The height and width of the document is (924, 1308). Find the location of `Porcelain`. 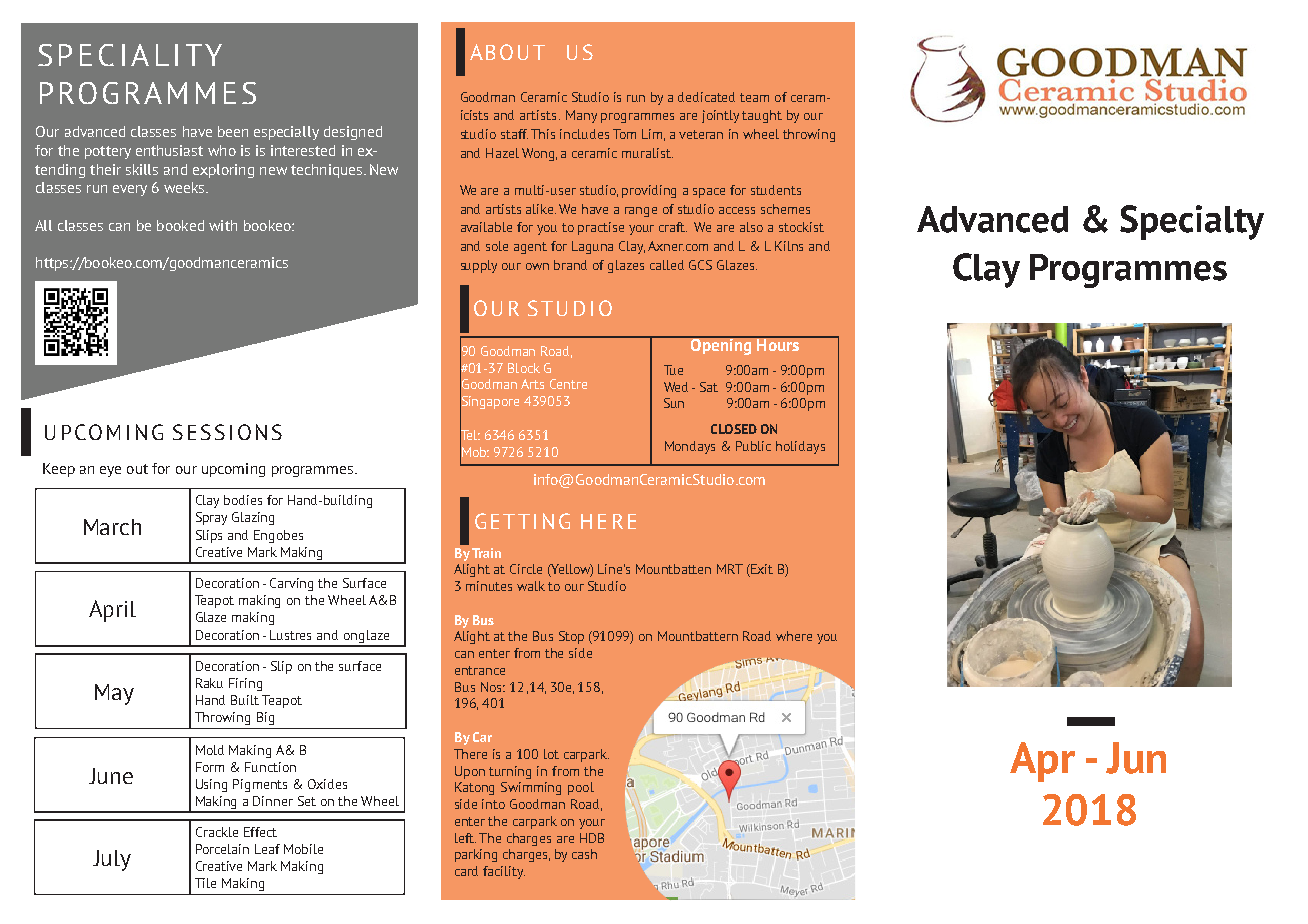

Porcelain is located at coordinates (222, 849).
